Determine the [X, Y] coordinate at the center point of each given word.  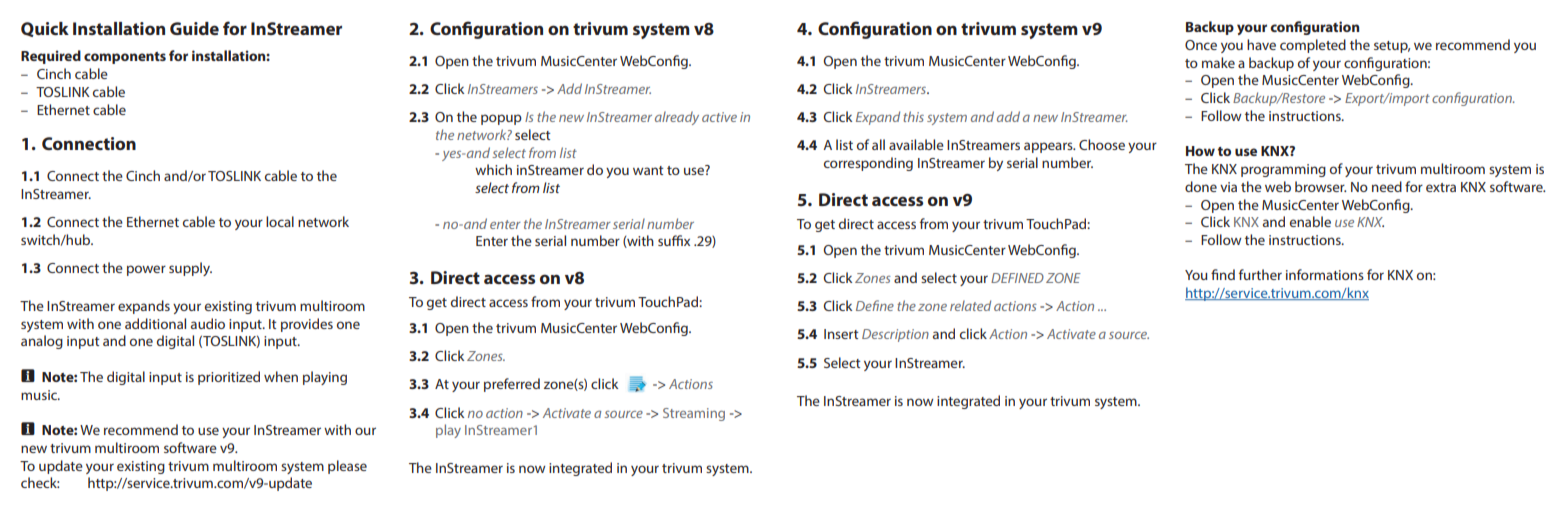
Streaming [694, 414]
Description [895, 335]
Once [1201, 45]
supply [190, 269]
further [1260, 274]
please [347, 467]
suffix [674, 240]
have [1261, 44]
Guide [194, 28]
